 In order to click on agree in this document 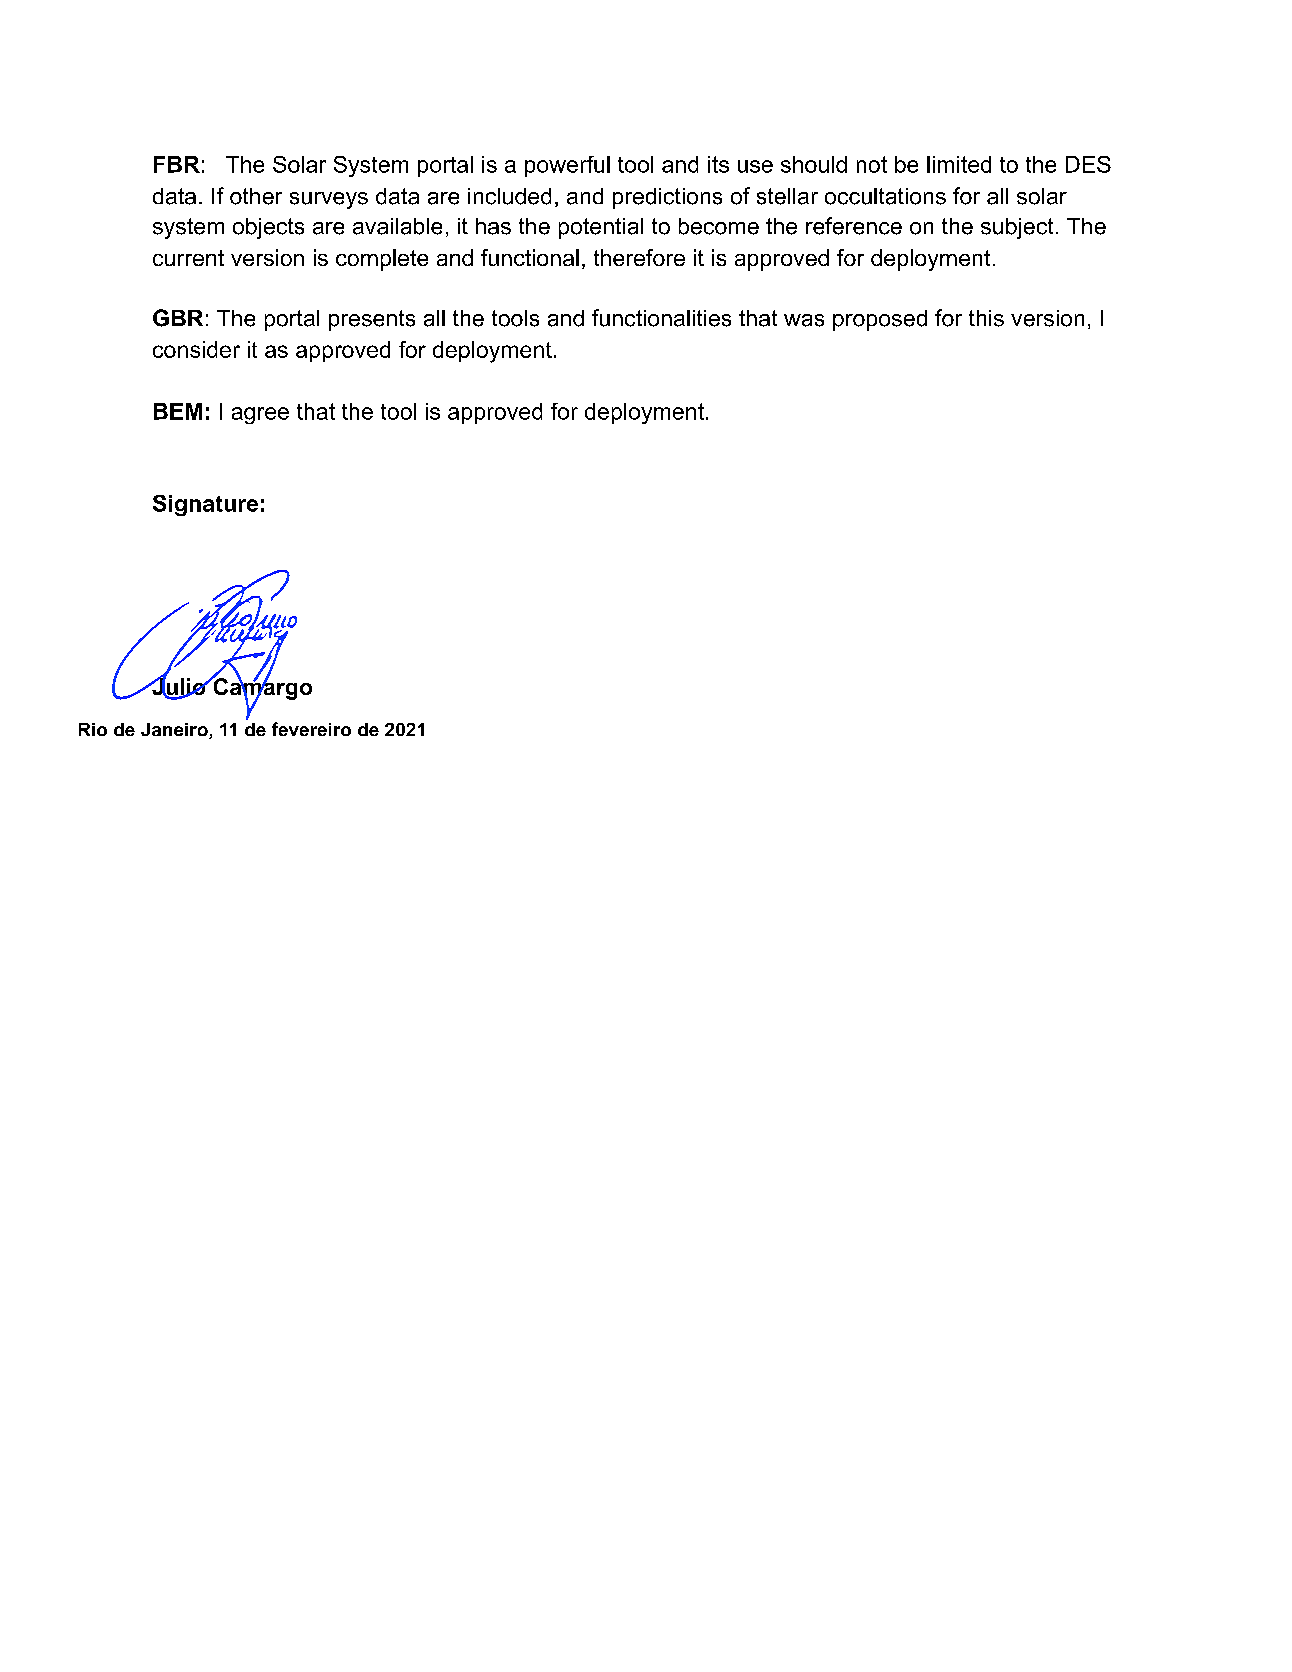, I will do `click(260, 415)`.
